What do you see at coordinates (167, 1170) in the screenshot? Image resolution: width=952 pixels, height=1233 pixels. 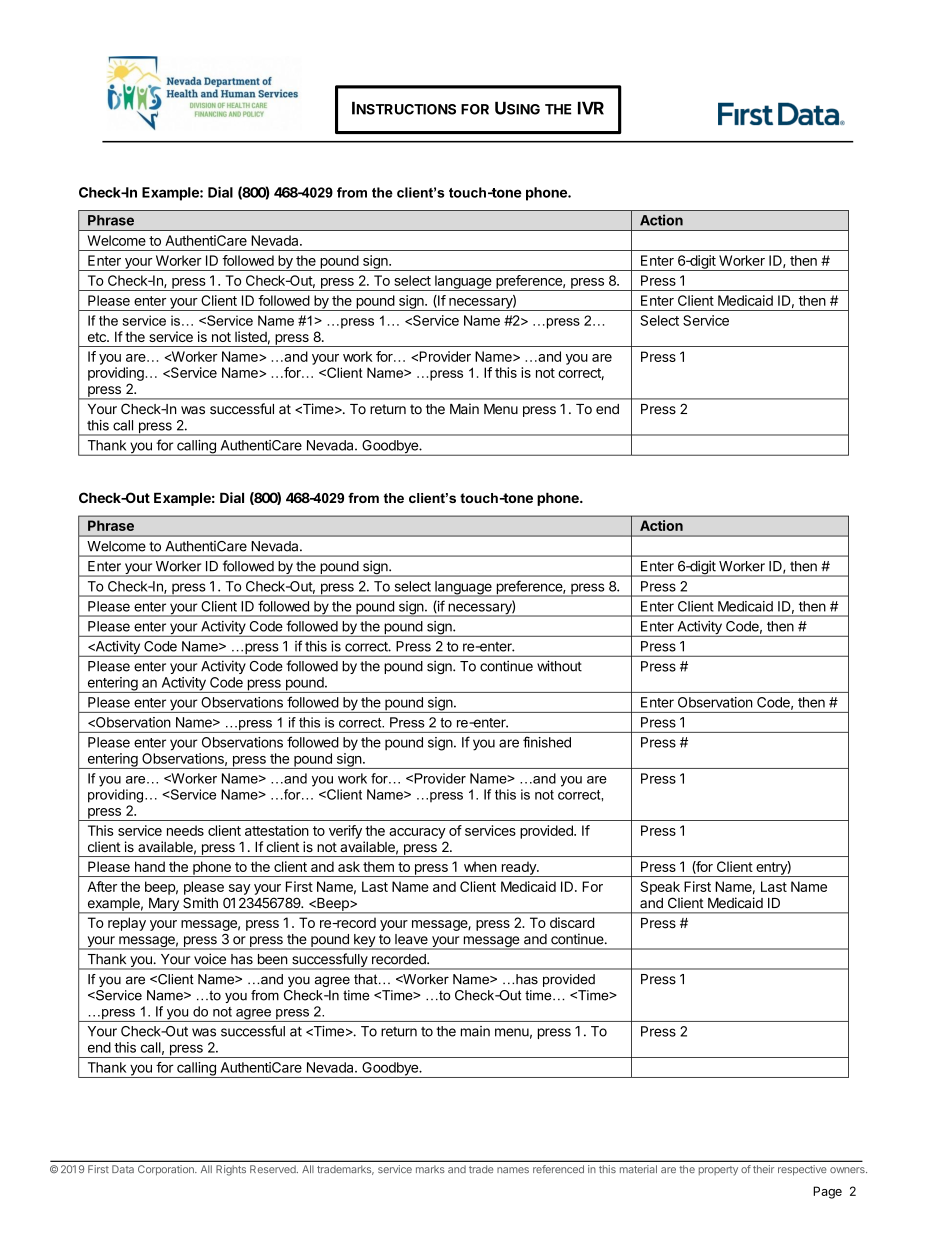 I see `Corporation` at bounding box center [167, 1170].
